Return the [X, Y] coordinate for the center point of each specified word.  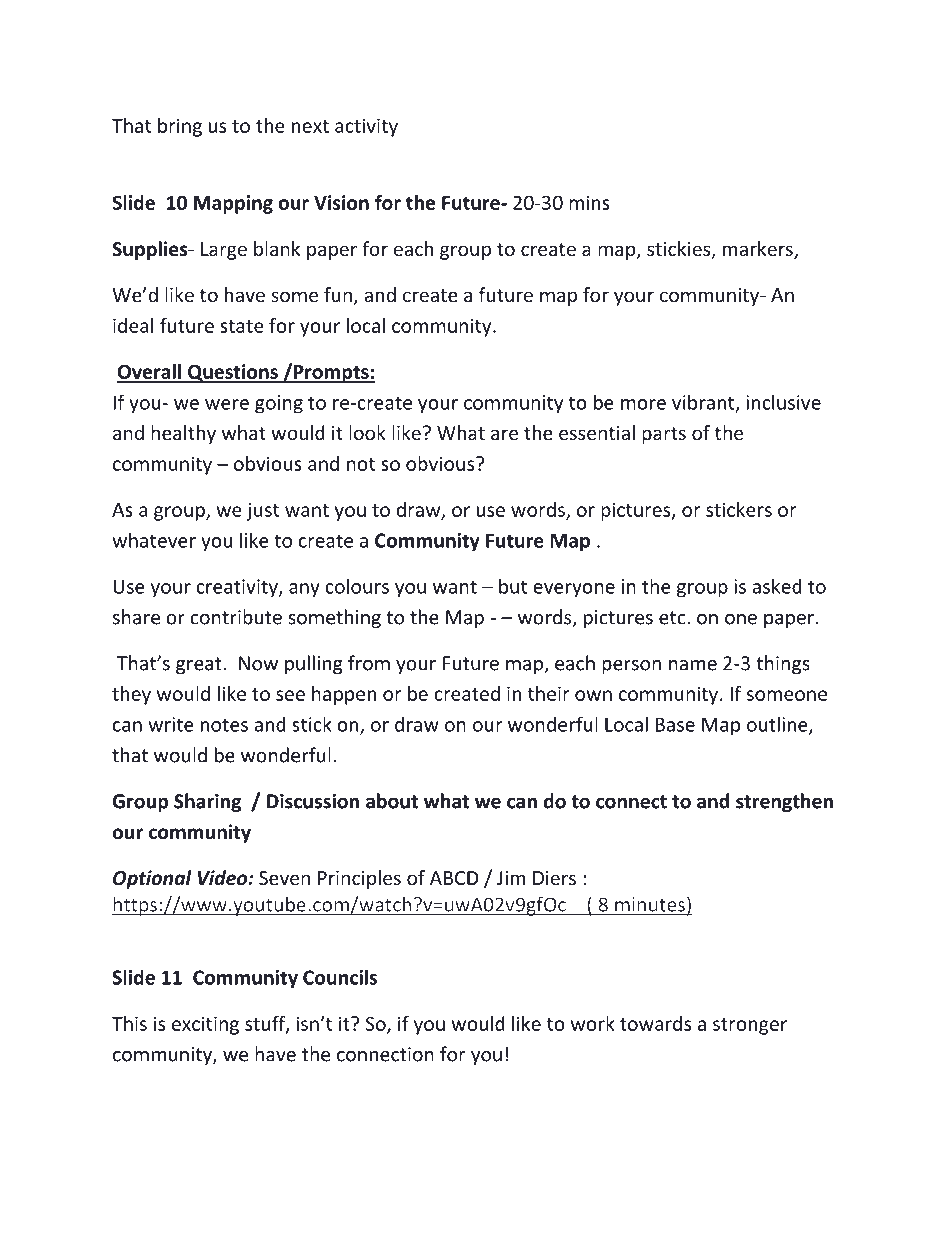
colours [357, 586]
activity [366, 127]
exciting [205, 1025]
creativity [238, 588]
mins [589, 202]
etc [673, 618]
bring [180, 127]
